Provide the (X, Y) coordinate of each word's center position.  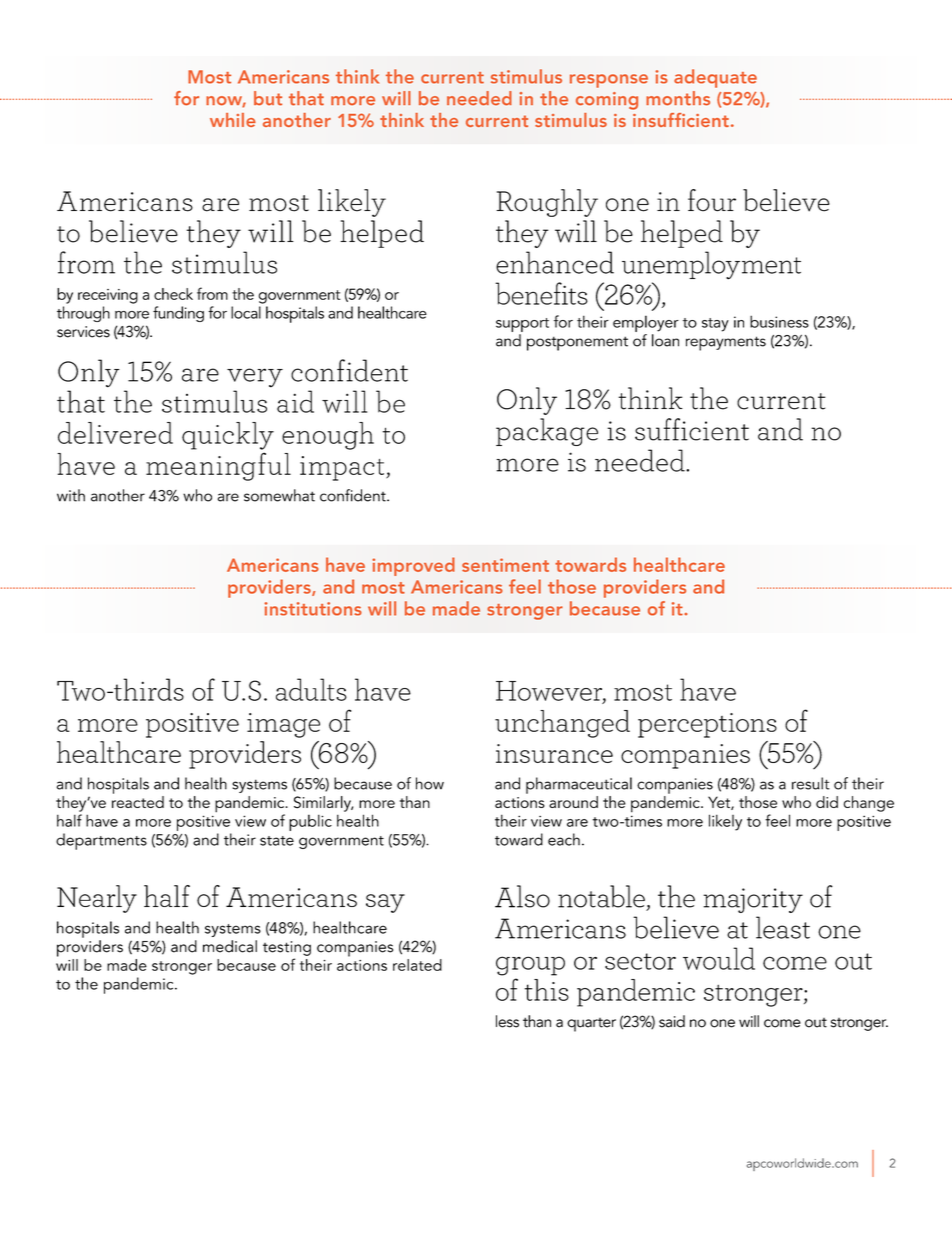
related (417, 965)
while (233, 120)
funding (178, 314)
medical (230, 946)
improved (413, 566)
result (811, 783)
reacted (138, 802)
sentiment (505, 565)
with (71, 495)
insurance (554, 753)
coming (607, 101)
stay (715, 325)
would (719, 958)
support (522, 325)
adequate (715, 78)
